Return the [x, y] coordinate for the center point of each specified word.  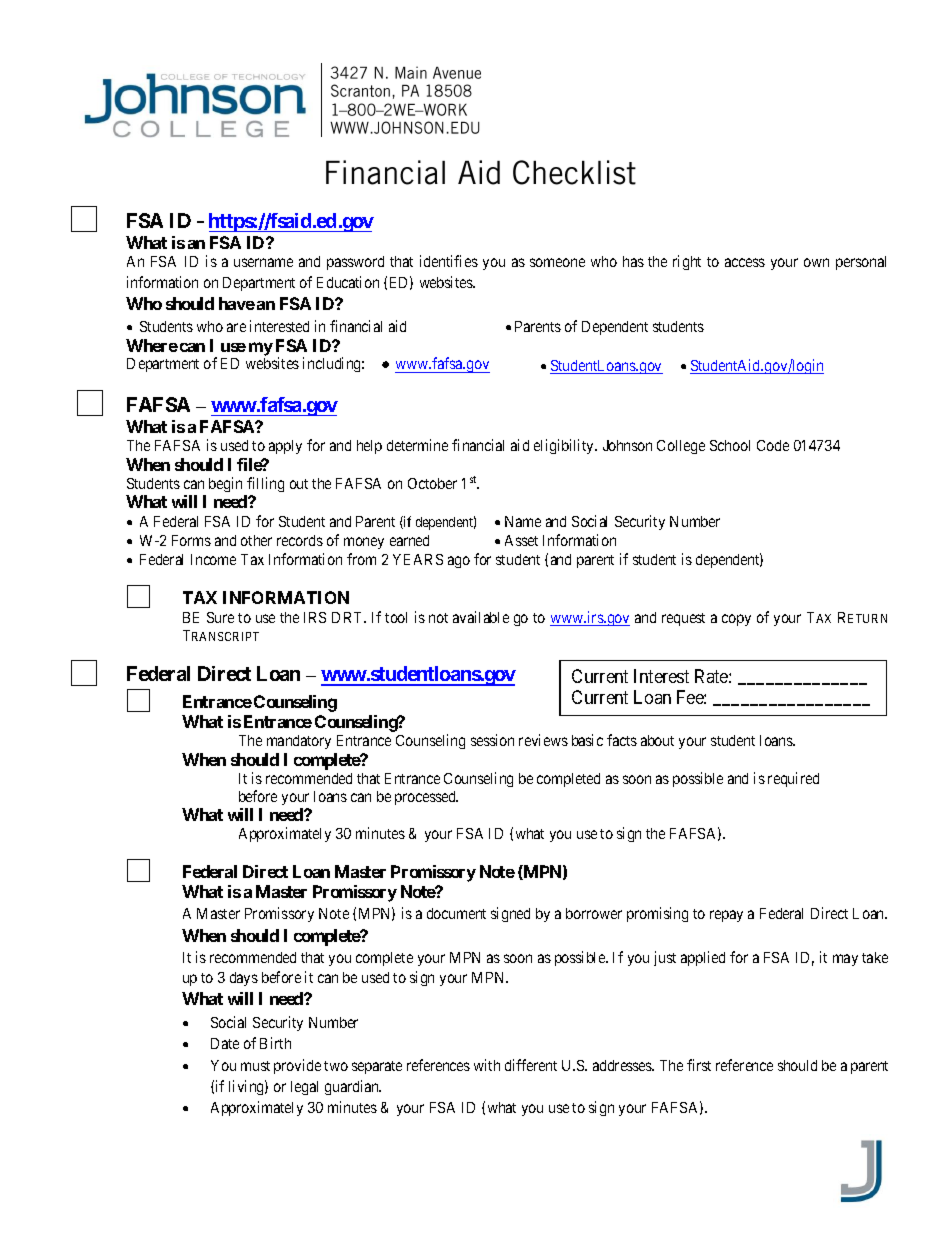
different [531, 1065]
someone [557, 262]
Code [773, 445]
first [699, 1065]
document [456, 913]
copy [736, 620]
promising [657, 914]
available [481, 617]
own [816, 262]
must [255, 1066]
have [237, 303]
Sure [220, 617]
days [244, 979]
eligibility [565, 446]
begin [225, 484]
